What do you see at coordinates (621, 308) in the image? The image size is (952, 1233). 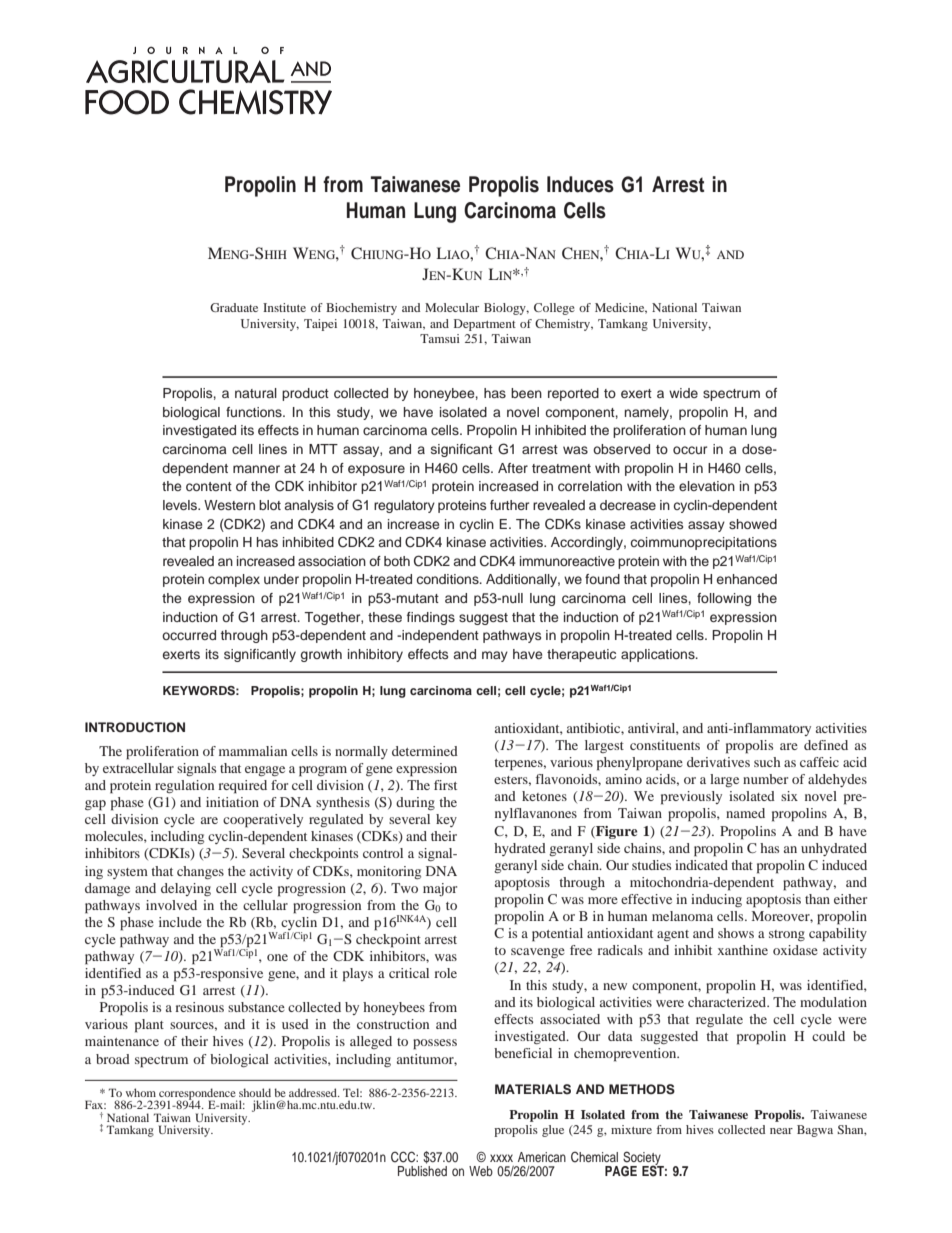 I see `Medicine` at bounding box center [621, 308].
